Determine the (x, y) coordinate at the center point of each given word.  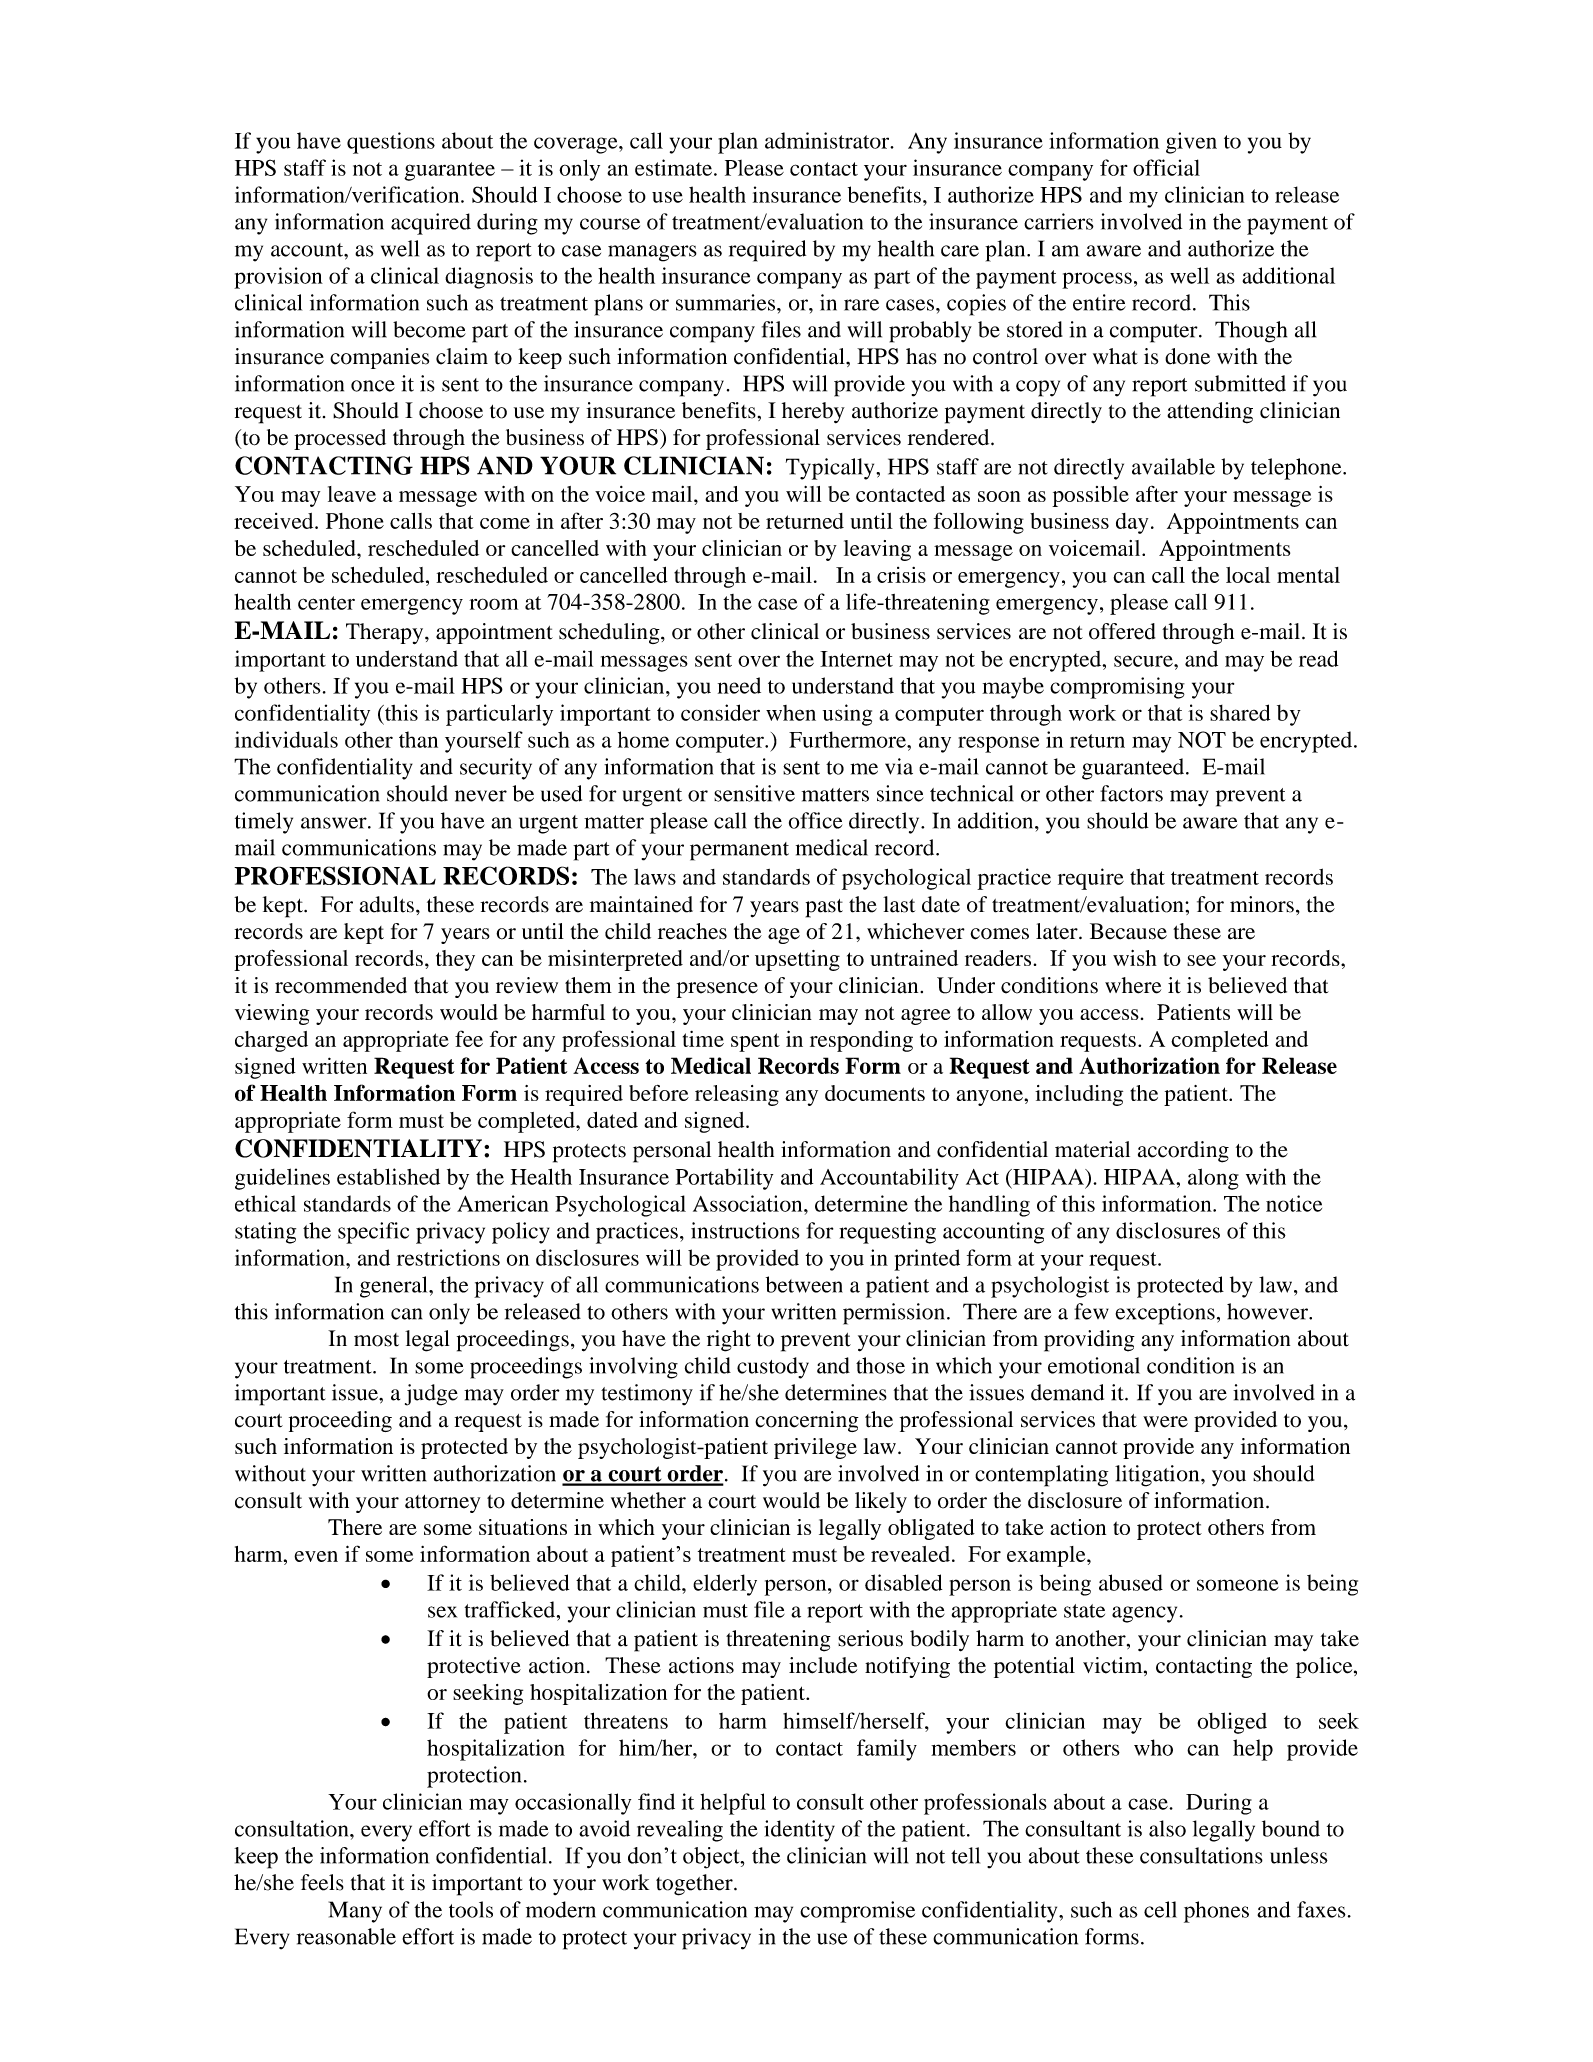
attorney (442, 1504)
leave (352, 494)
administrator (828, 140)
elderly (725, 1585)
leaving (877, 550)
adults (387, 904)
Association (749, 1203)
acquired (431, 224)
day (1132, 523)
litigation (1158, 1476)
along (1213, 1179)
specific (373, 1233)
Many (355, 1912)
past (824, 908)
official (1166, 167)
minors (1262, 904)
